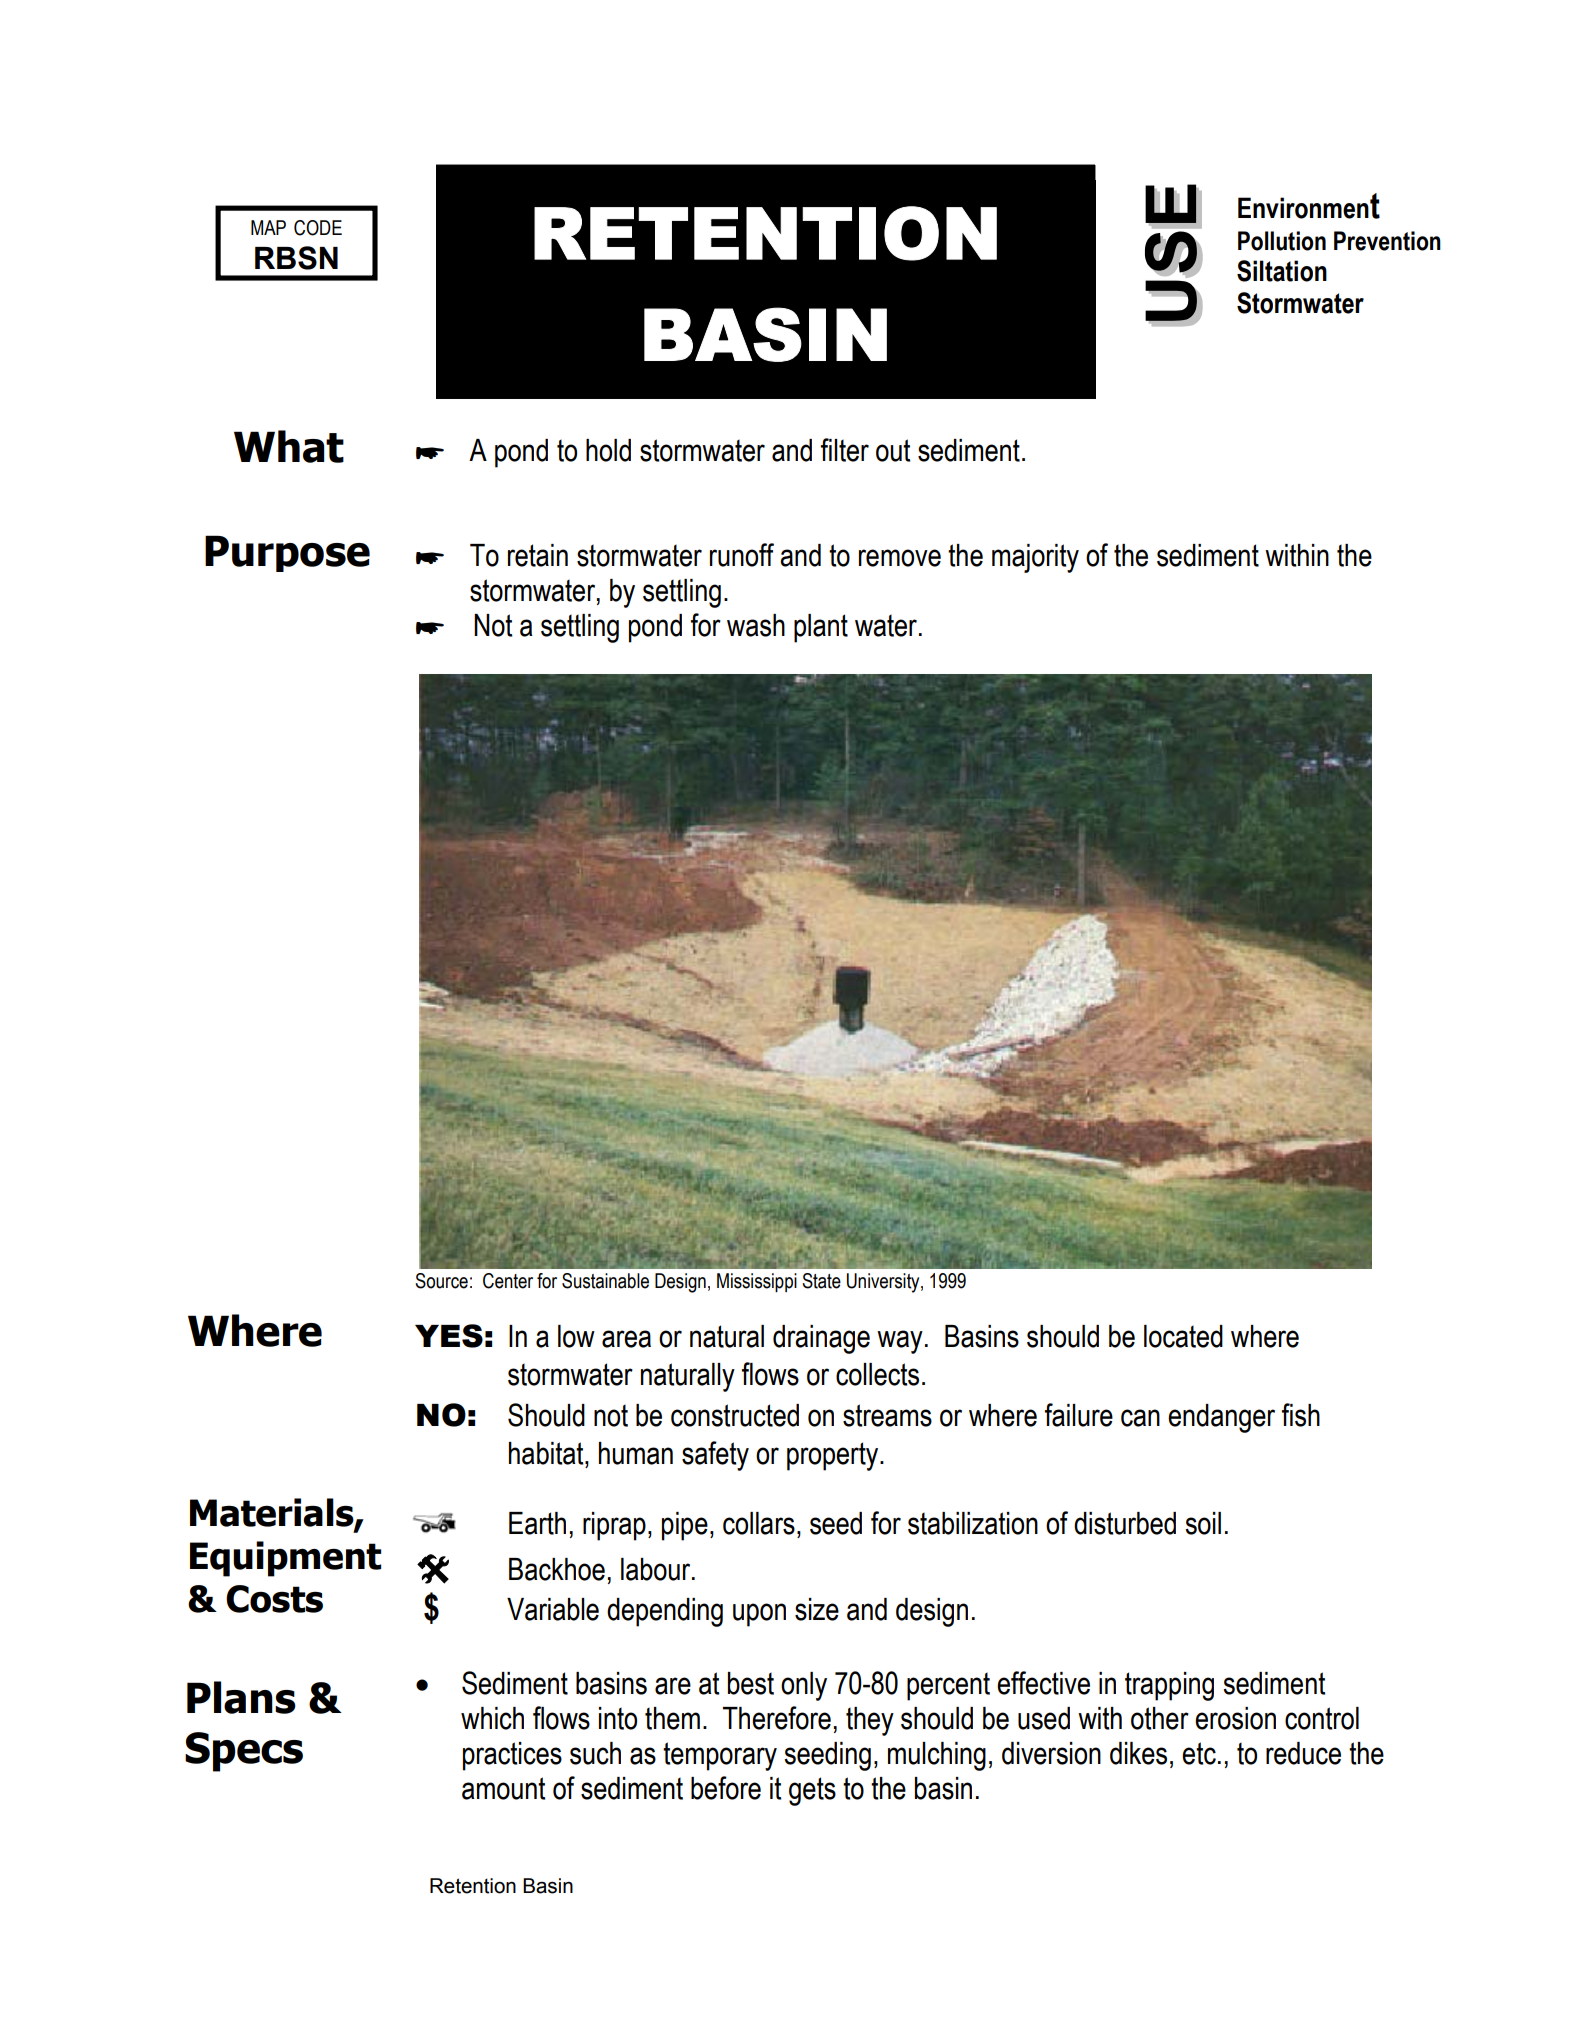  Describe the element at coordinates (1282, 271) in the document. I see `Siltation` at that location.
